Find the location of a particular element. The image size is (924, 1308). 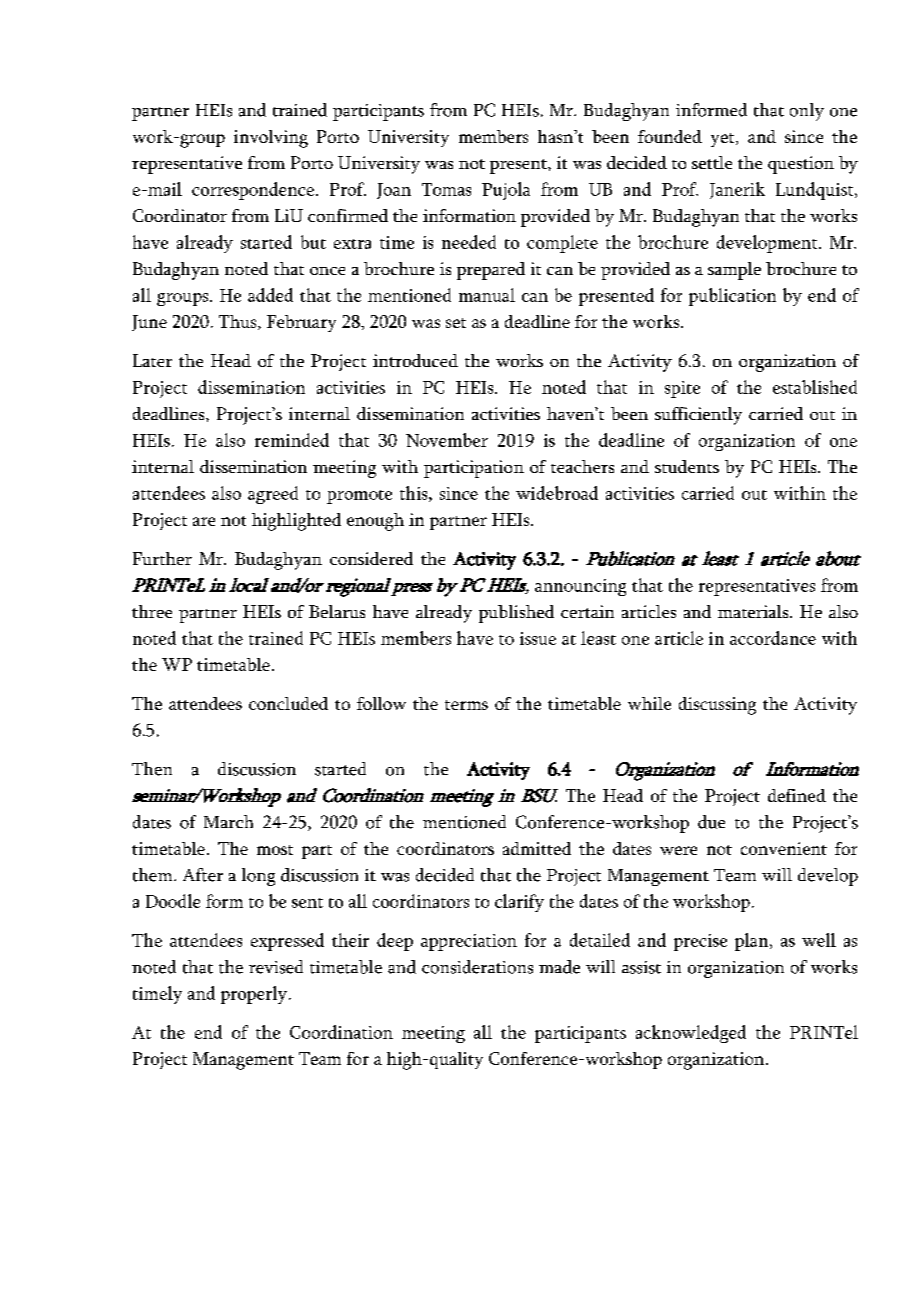

involving is located at coordinates (271, 139).
